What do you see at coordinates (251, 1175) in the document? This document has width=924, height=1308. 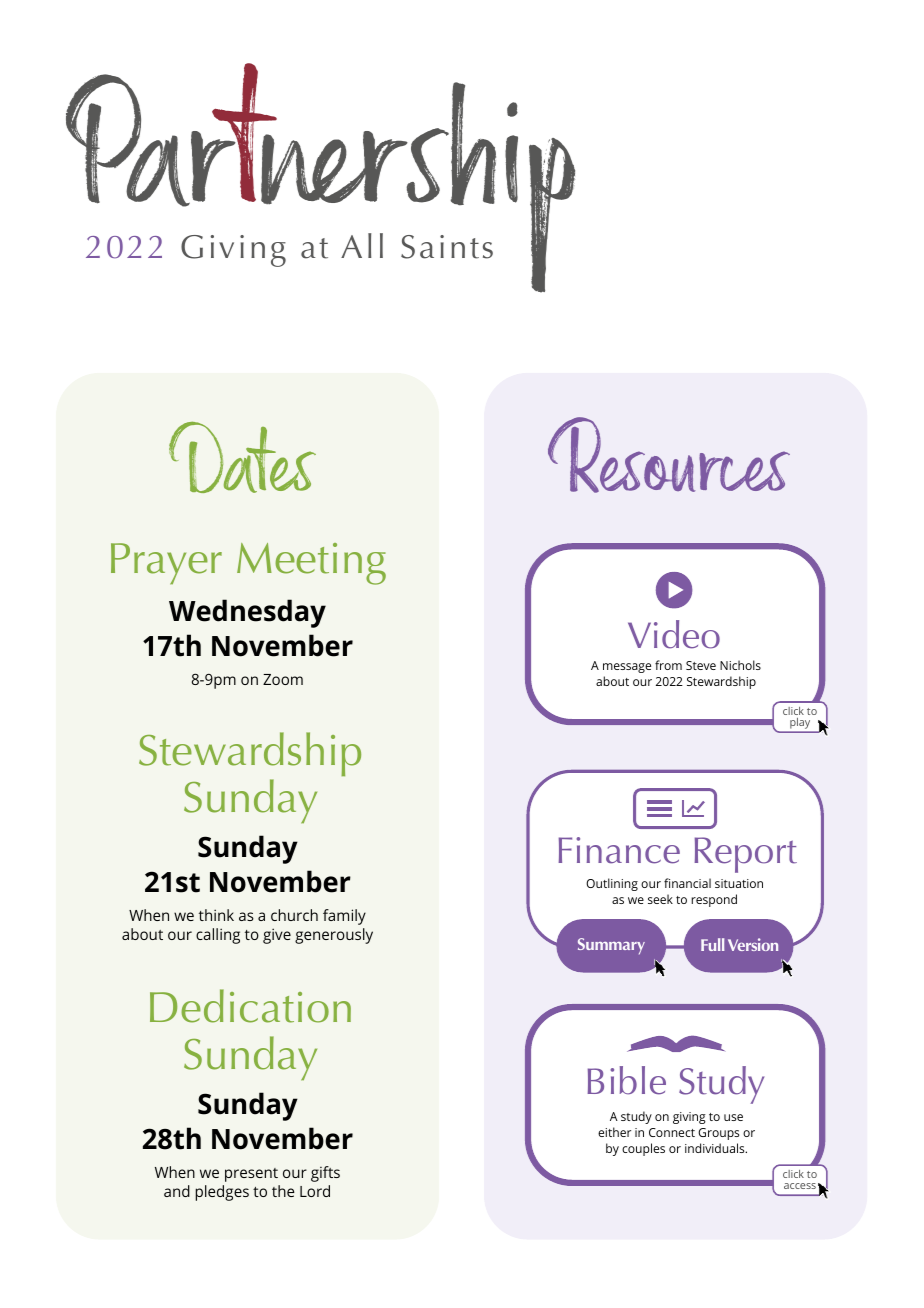 I see `present` at bounding box center [251, 1175].
